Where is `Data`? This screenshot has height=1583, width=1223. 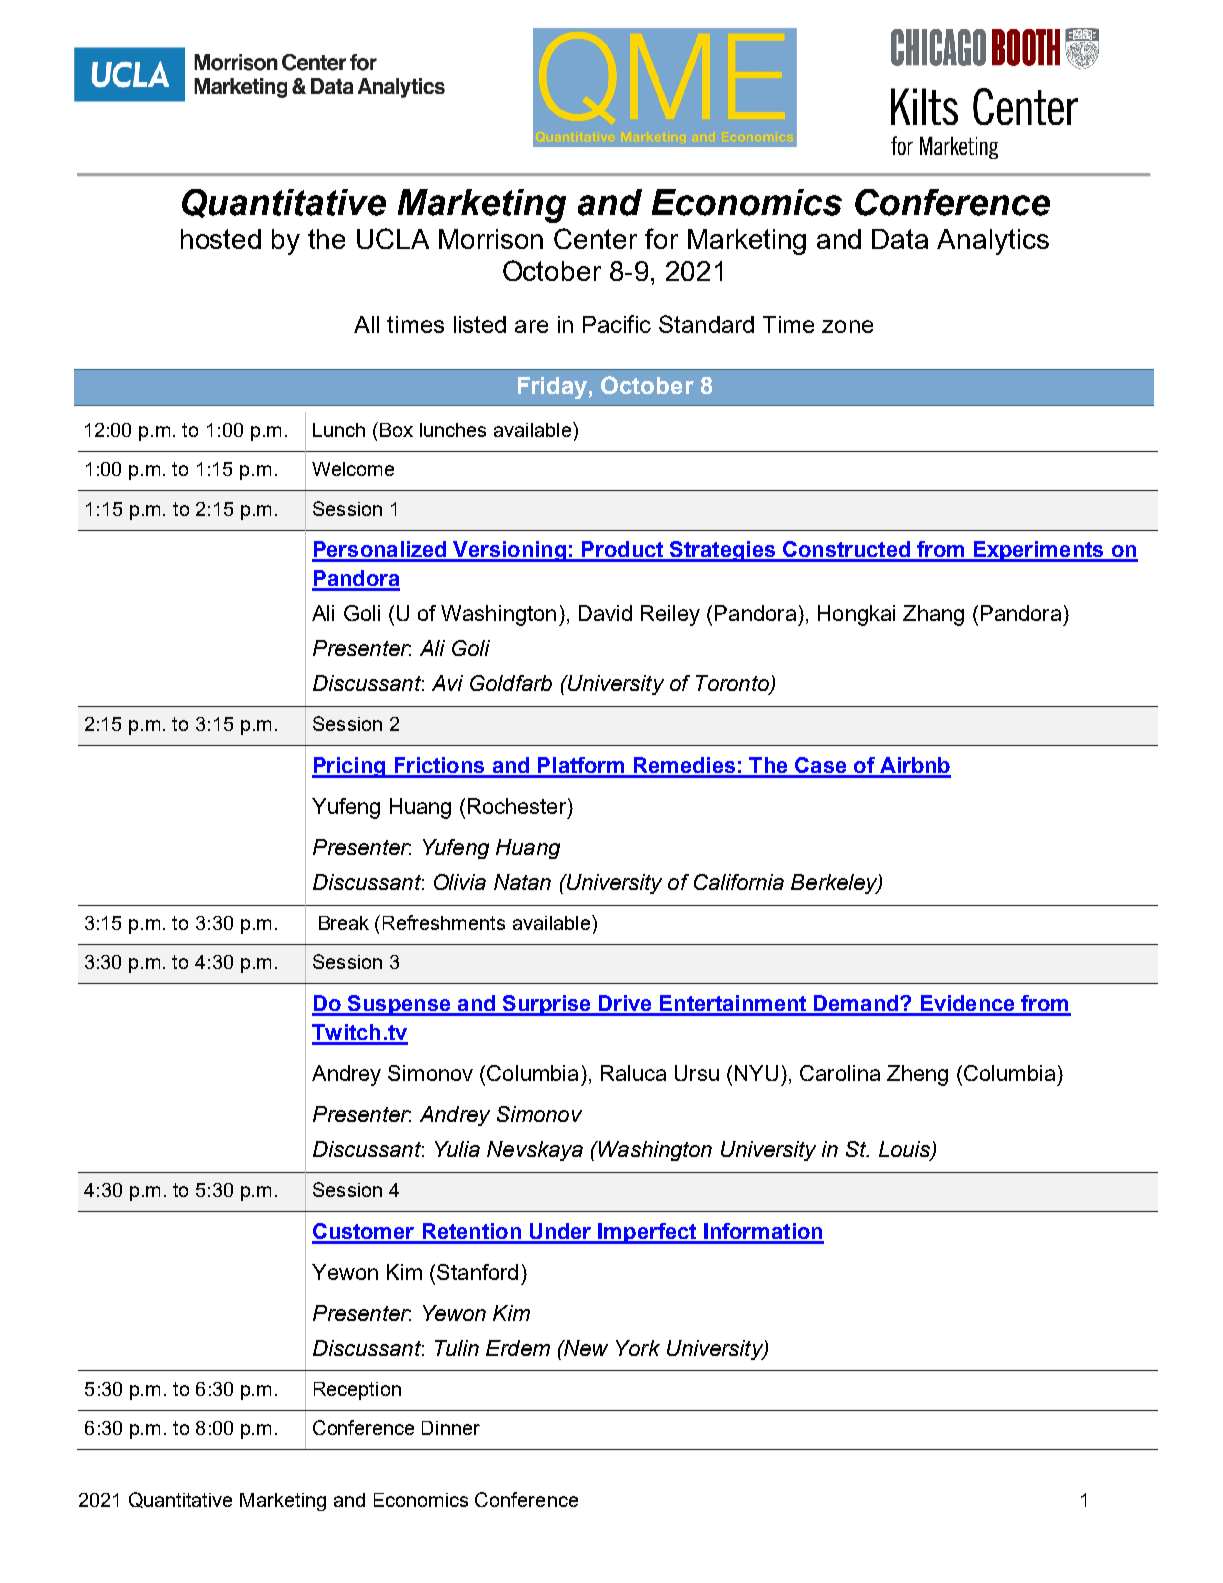 Data is located at coordinates (900, 239).
